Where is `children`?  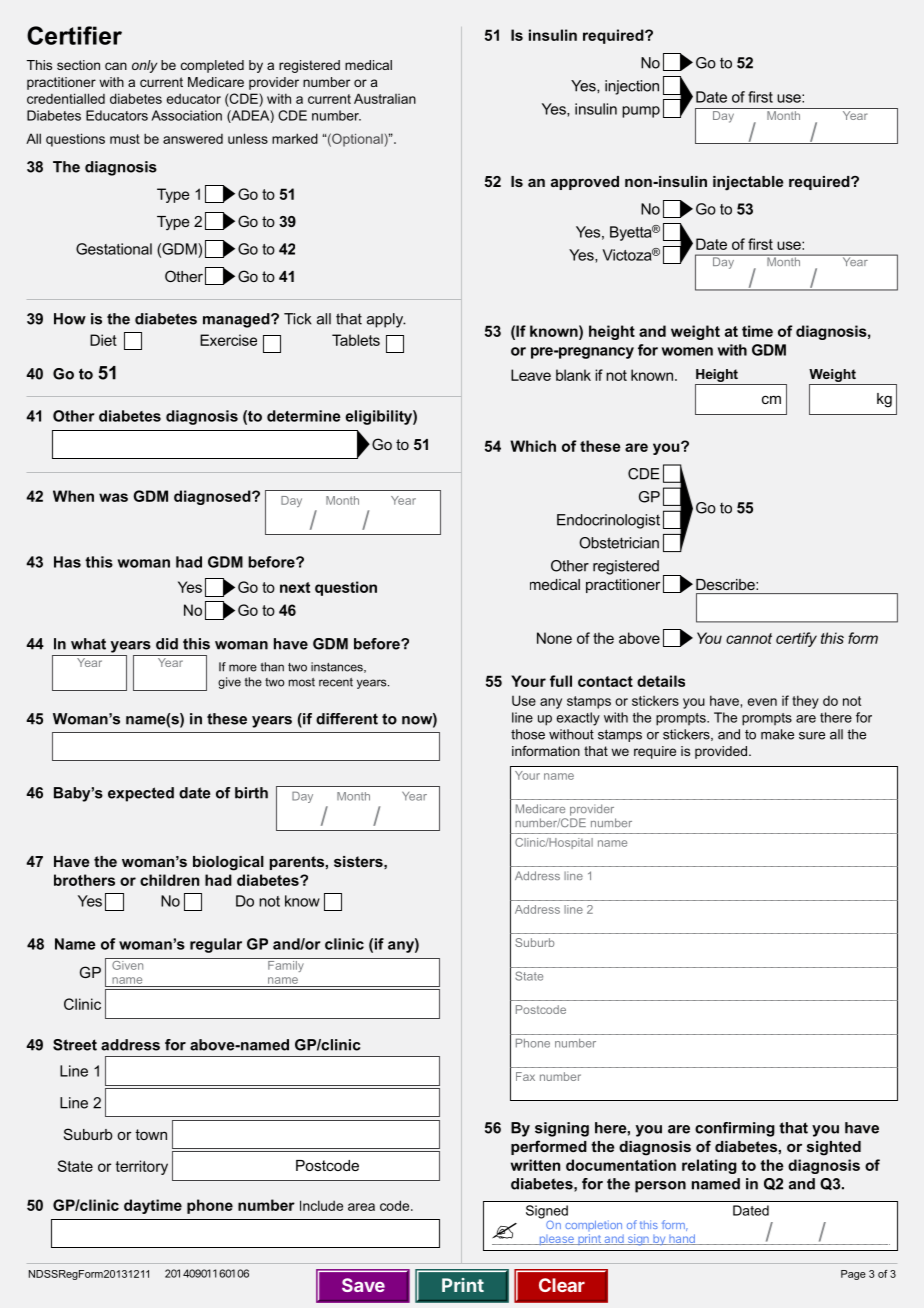 children is located at coordinates (169, 880).
